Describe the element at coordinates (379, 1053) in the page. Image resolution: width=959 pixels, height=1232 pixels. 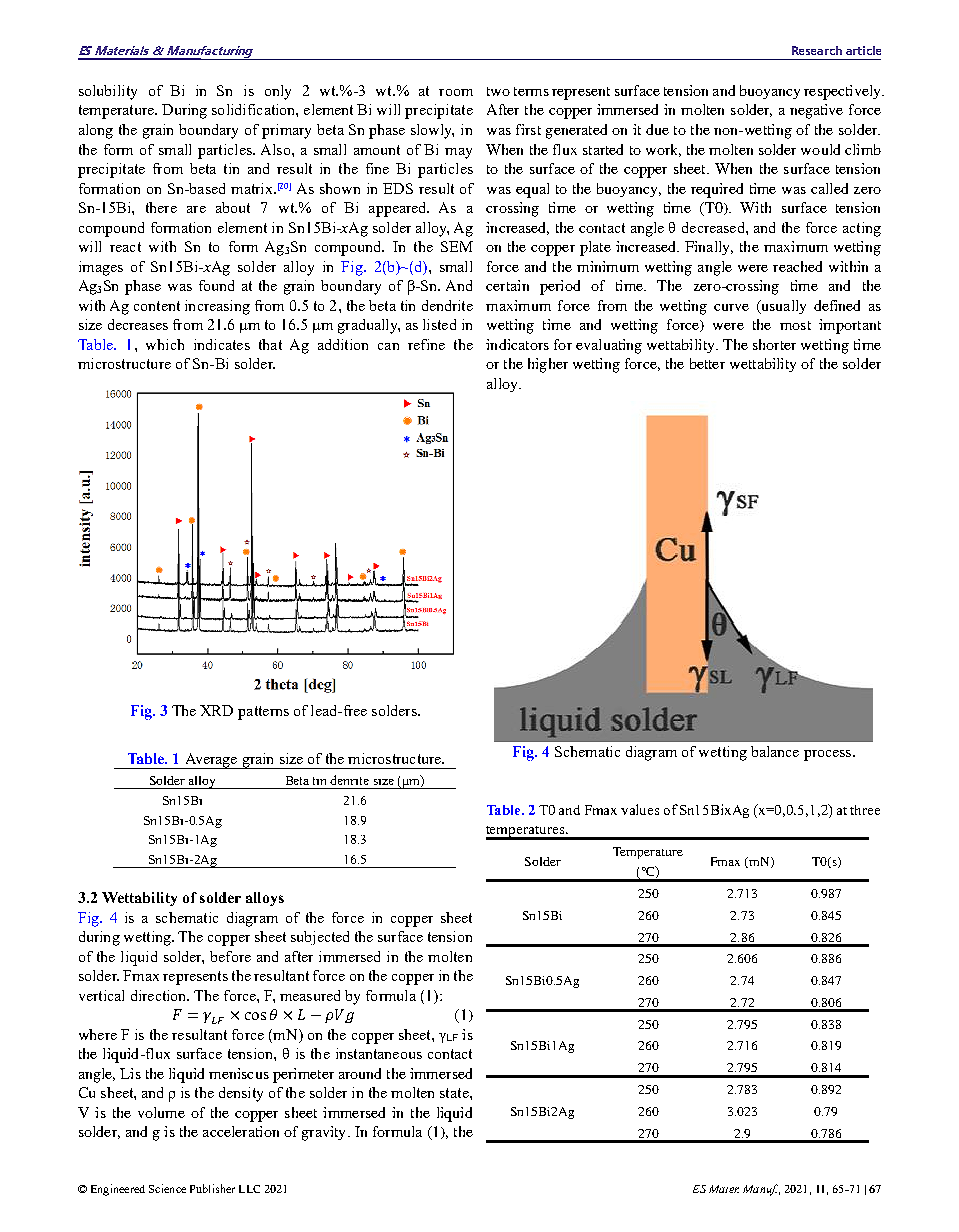
I see `instantaneous` at that location.
